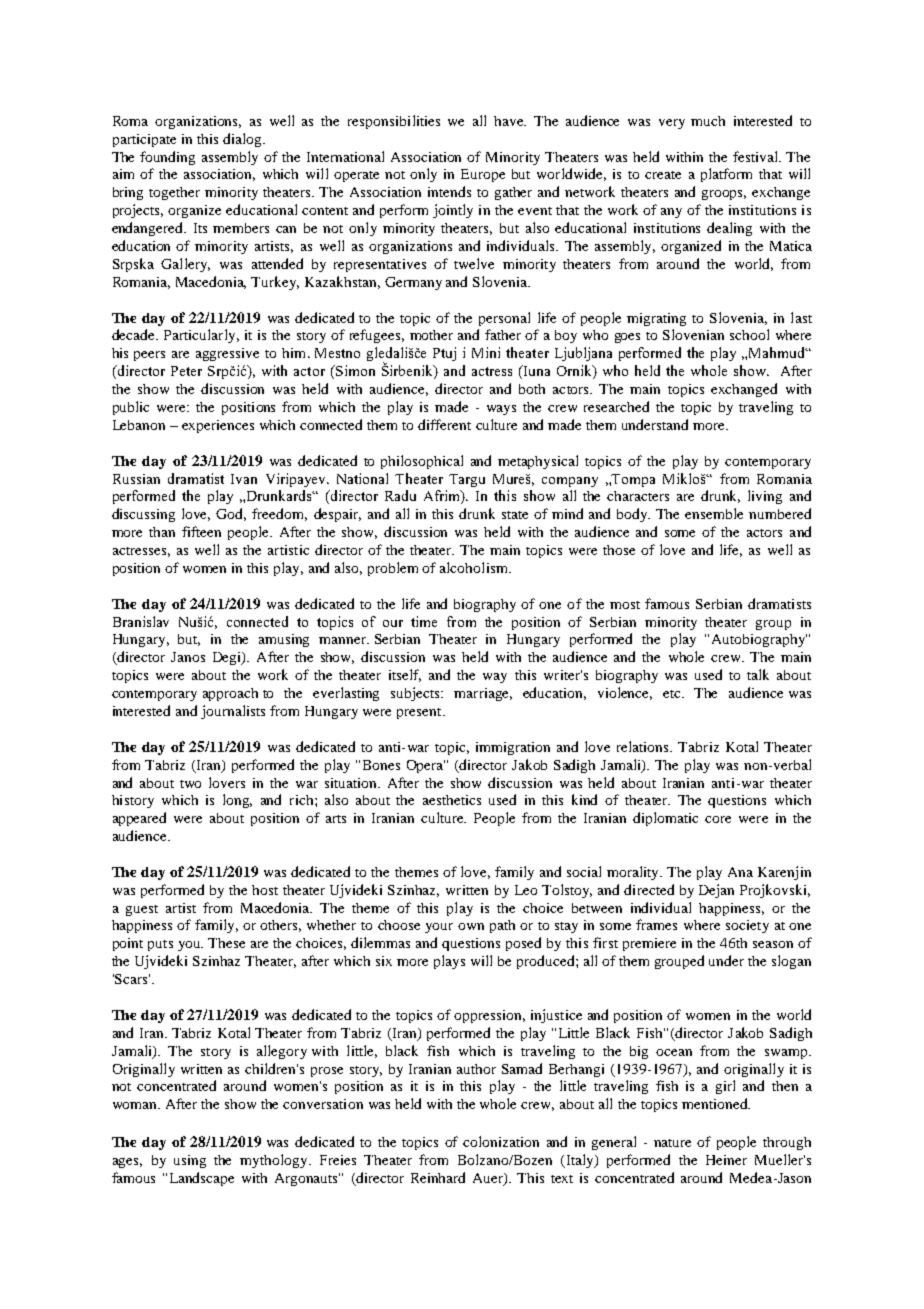  I want to click on long, so click(237, 801).
